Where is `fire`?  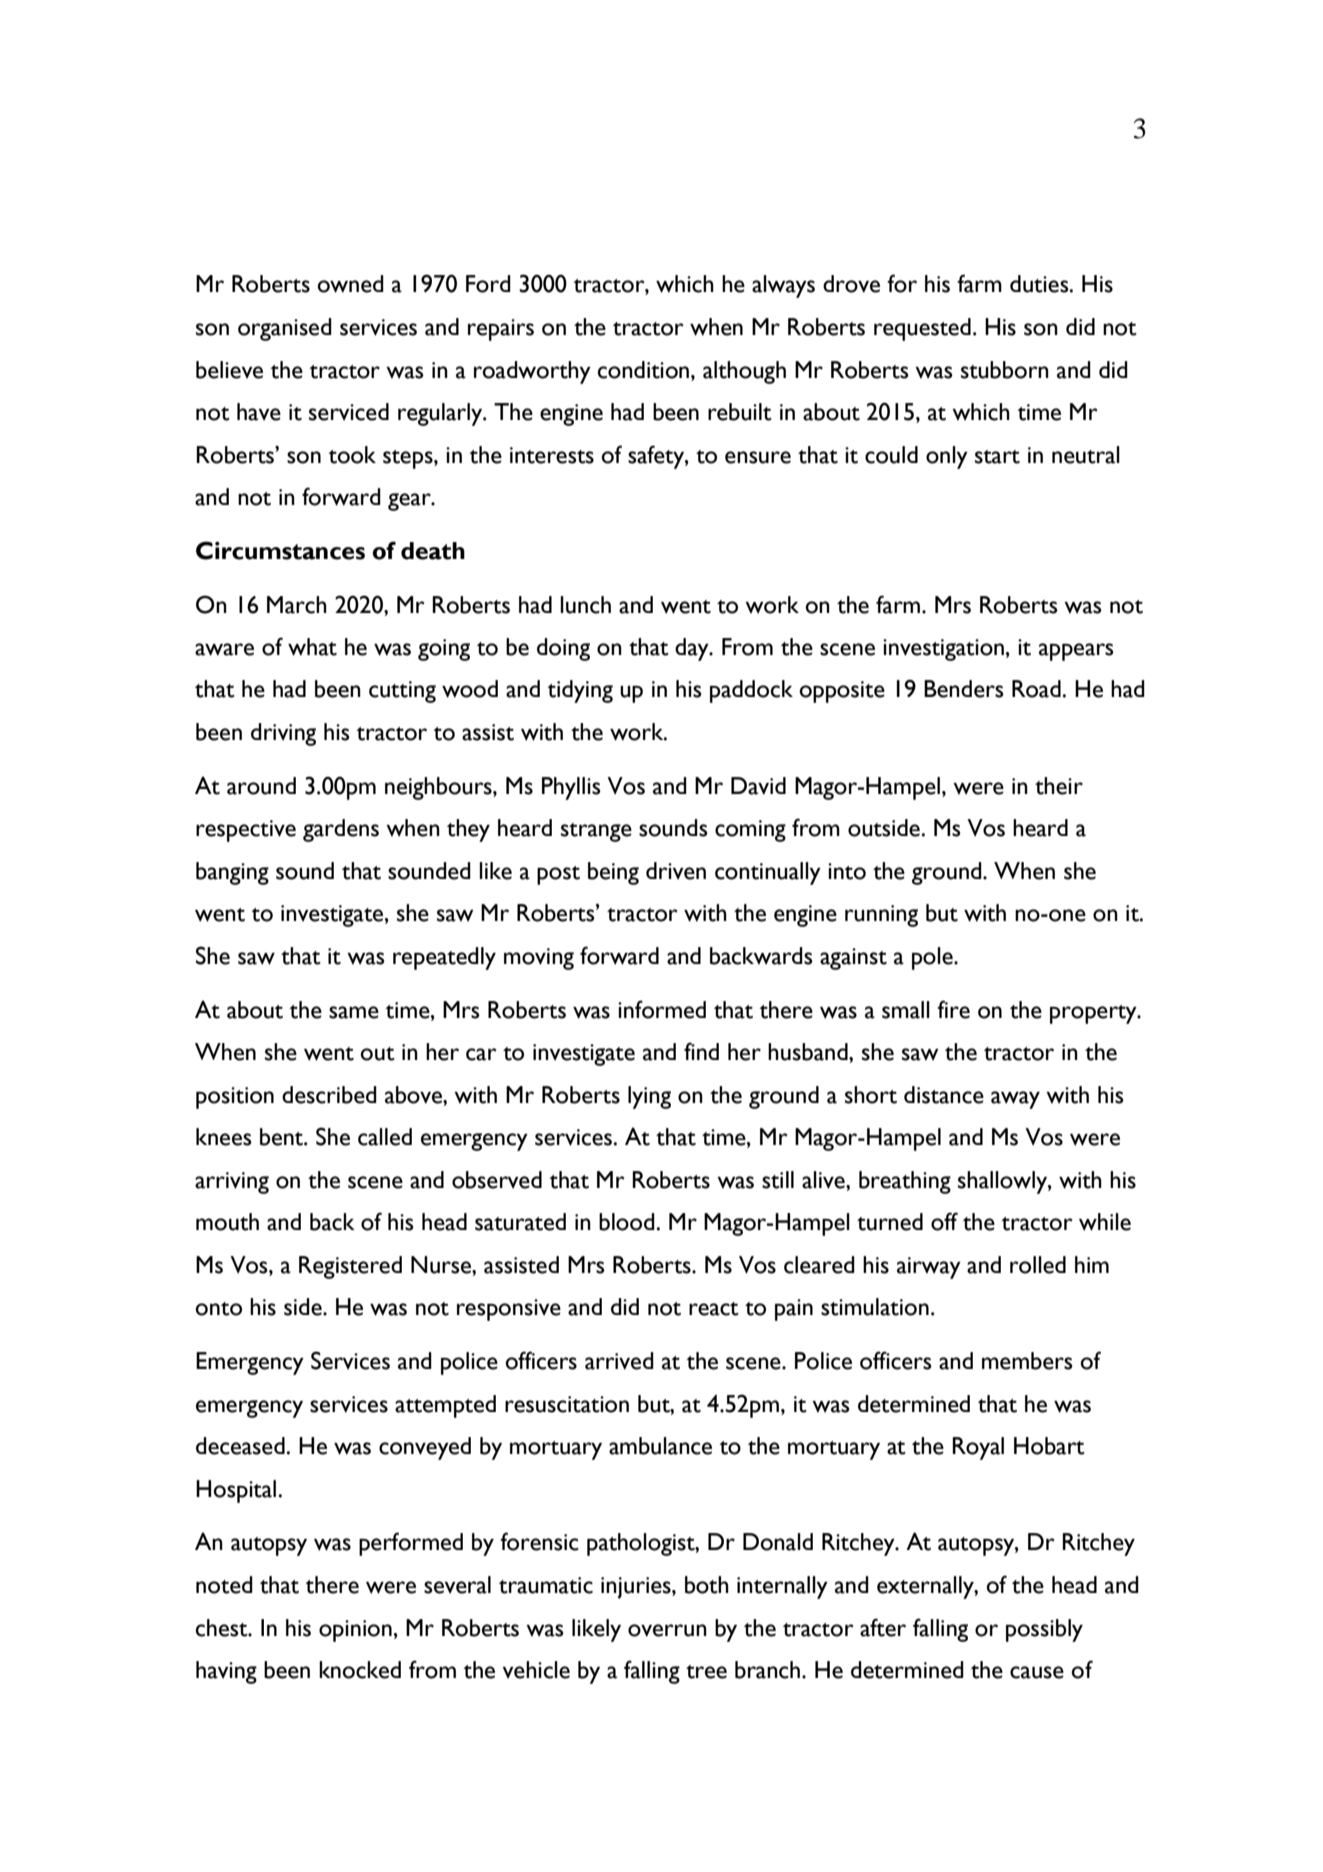
fire is located at coordinates (953, 1009).
